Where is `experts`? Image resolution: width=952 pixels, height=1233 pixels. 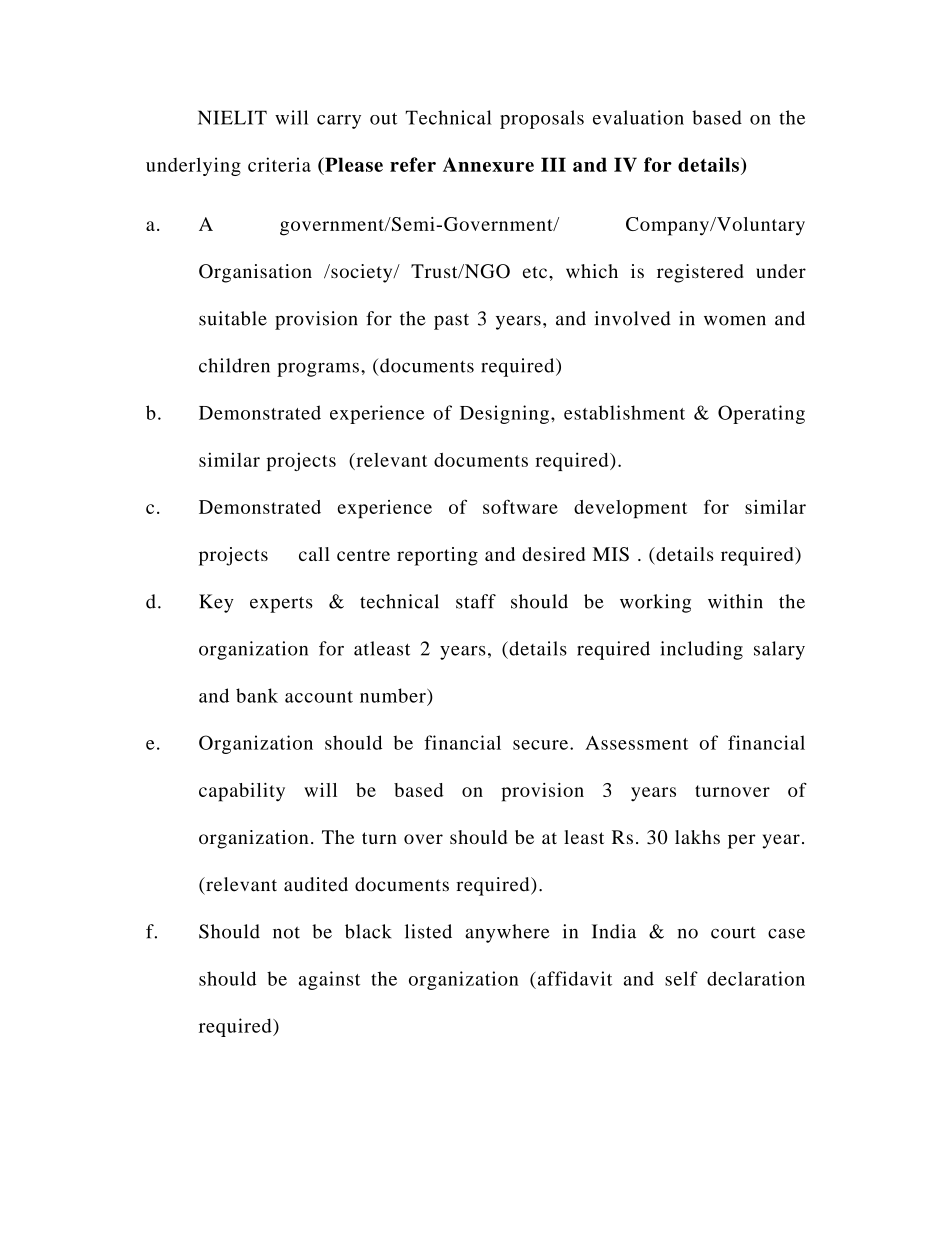 experts is located at coordinates (281, 604).
